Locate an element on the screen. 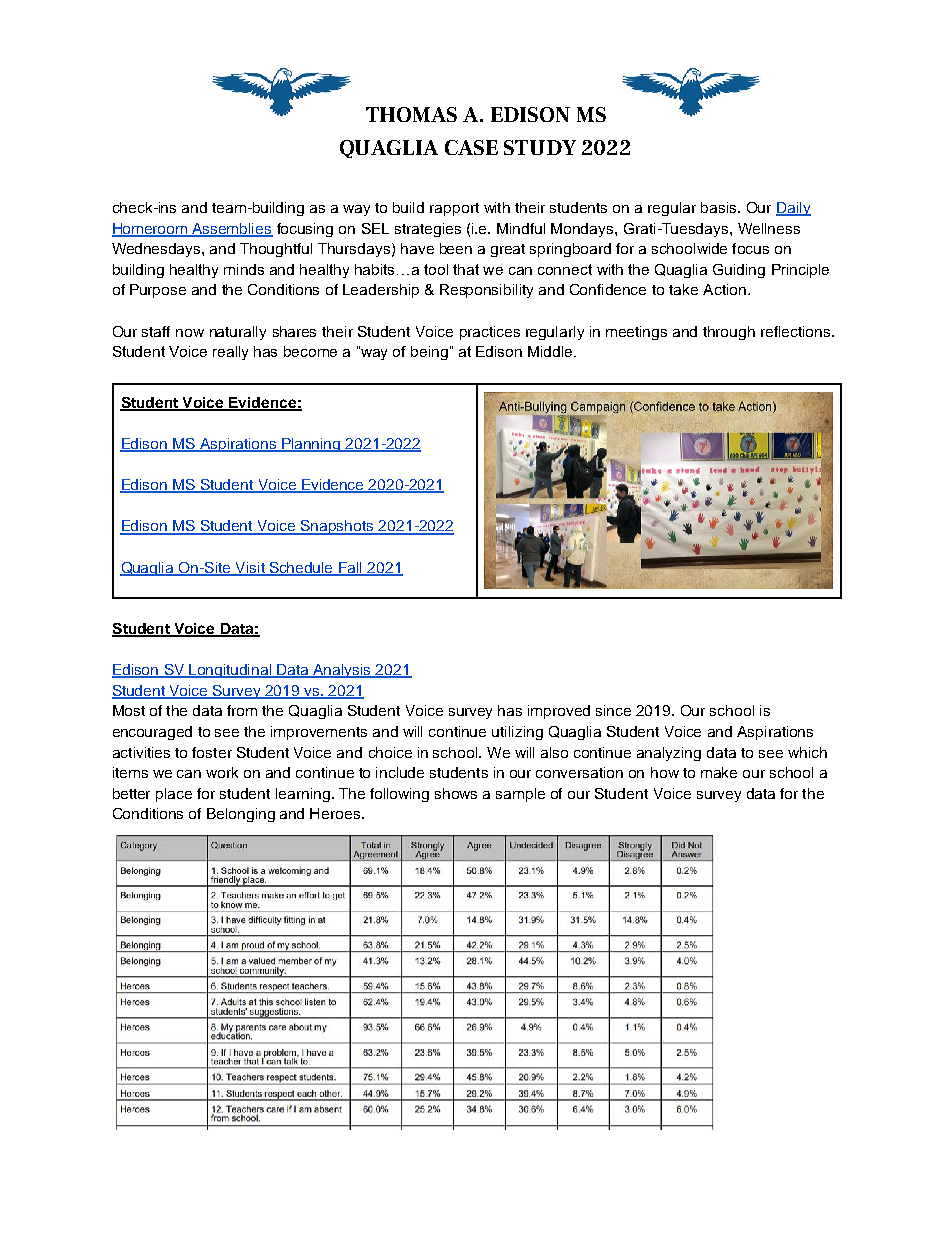 The width and height of the screenshot is (952, 1233). really is located at coordinates (230, 353).
